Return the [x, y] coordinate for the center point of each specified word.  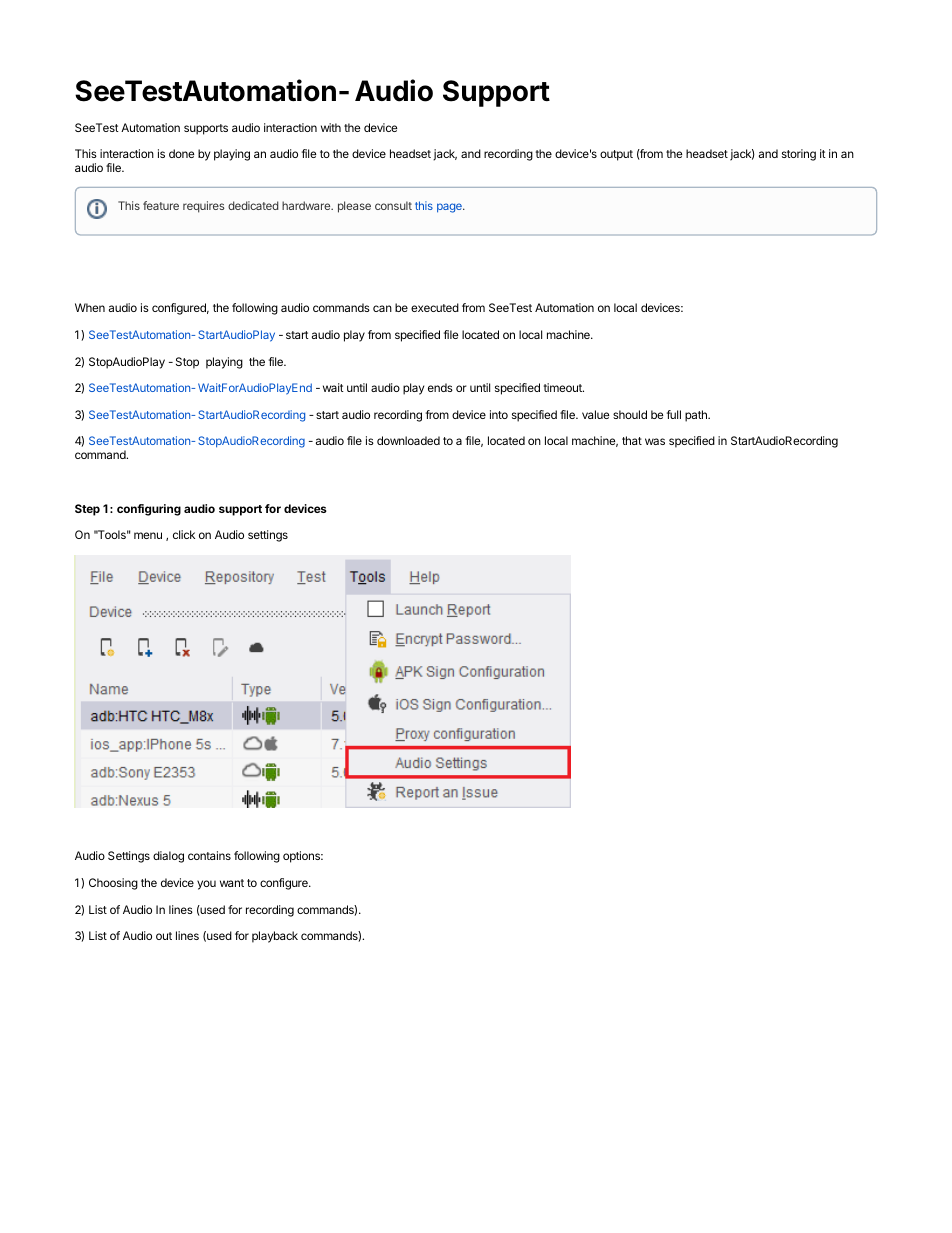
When [90, 307]
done [181, 153]
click [184, 534]
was [655, 441]
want [232, 883]
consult [393, 205]
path [697, 416]
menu [148, 535]
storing [799, 155]
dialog [168, 857]
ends [440, 387]
